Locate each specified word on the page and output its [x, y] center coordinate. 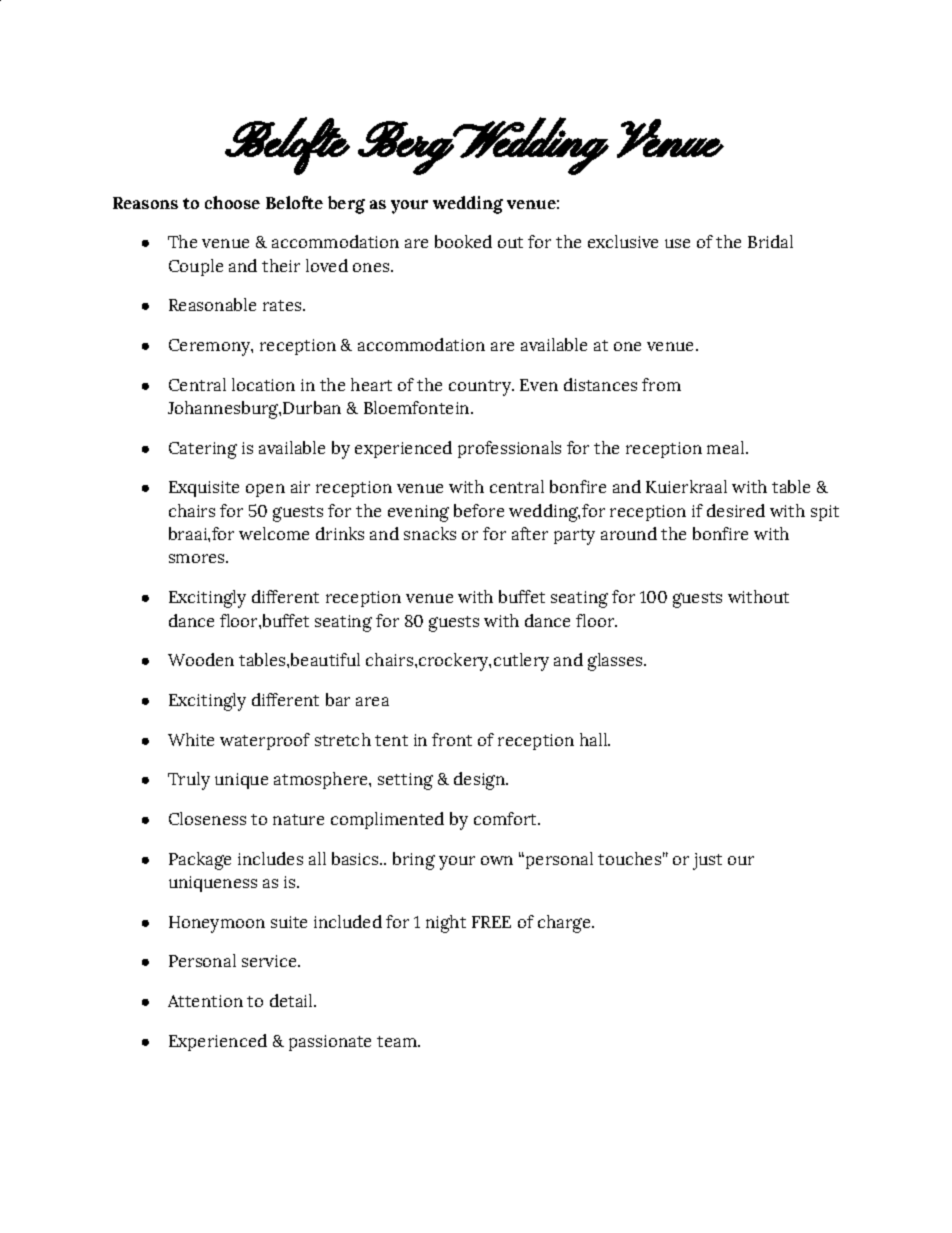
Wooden [201, 659]
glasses [617, 662]
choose [232, 202]
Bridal [770, 241]
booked [463, 241]
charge [566, 924]
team [398, 1041]
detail [292, 1000]
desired [736, 510]
